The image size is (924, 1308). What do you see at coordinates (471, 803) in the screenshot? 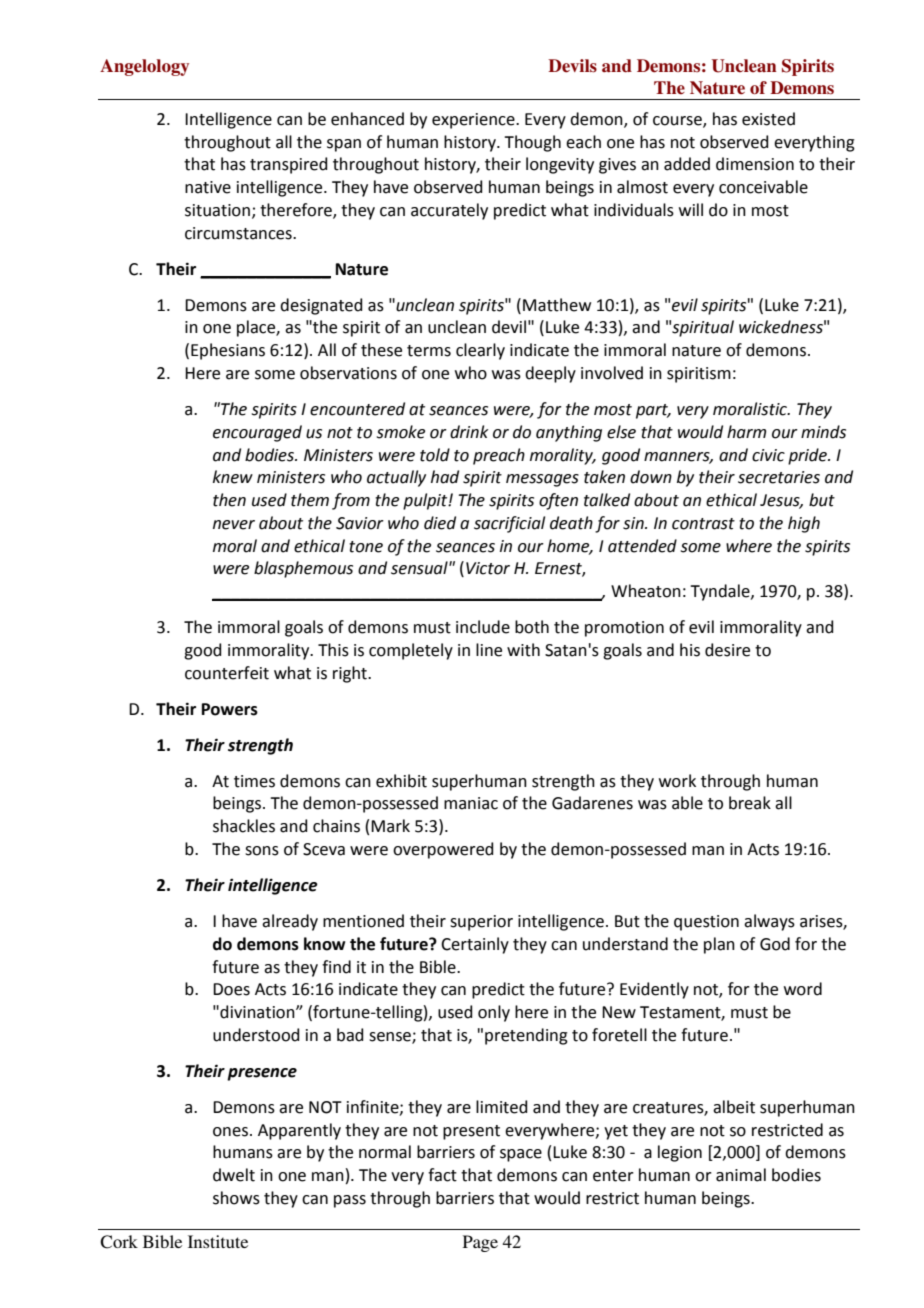
I see `maniac` at bounding box center [471, 803].
